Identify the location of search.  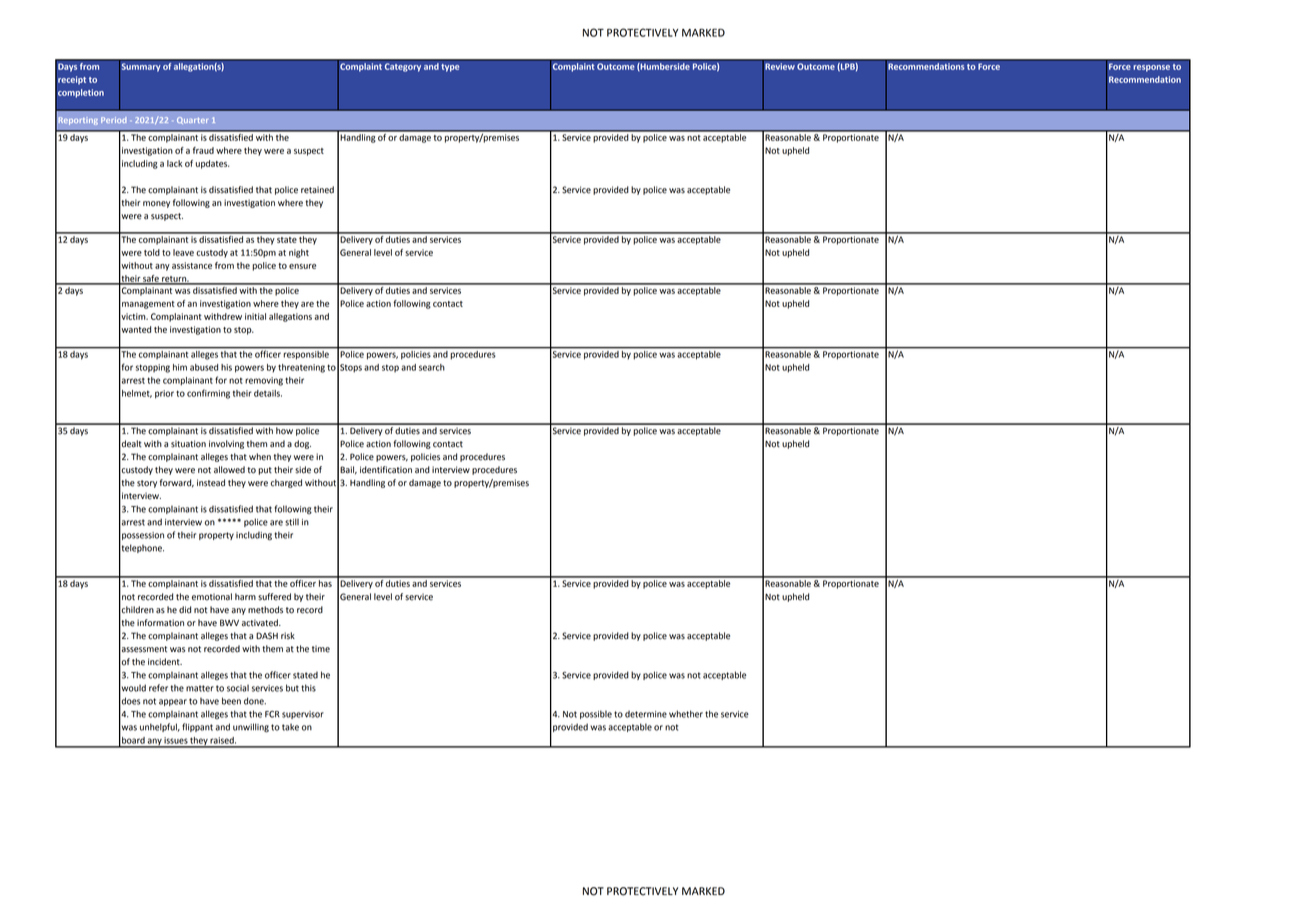
(432, 367).
